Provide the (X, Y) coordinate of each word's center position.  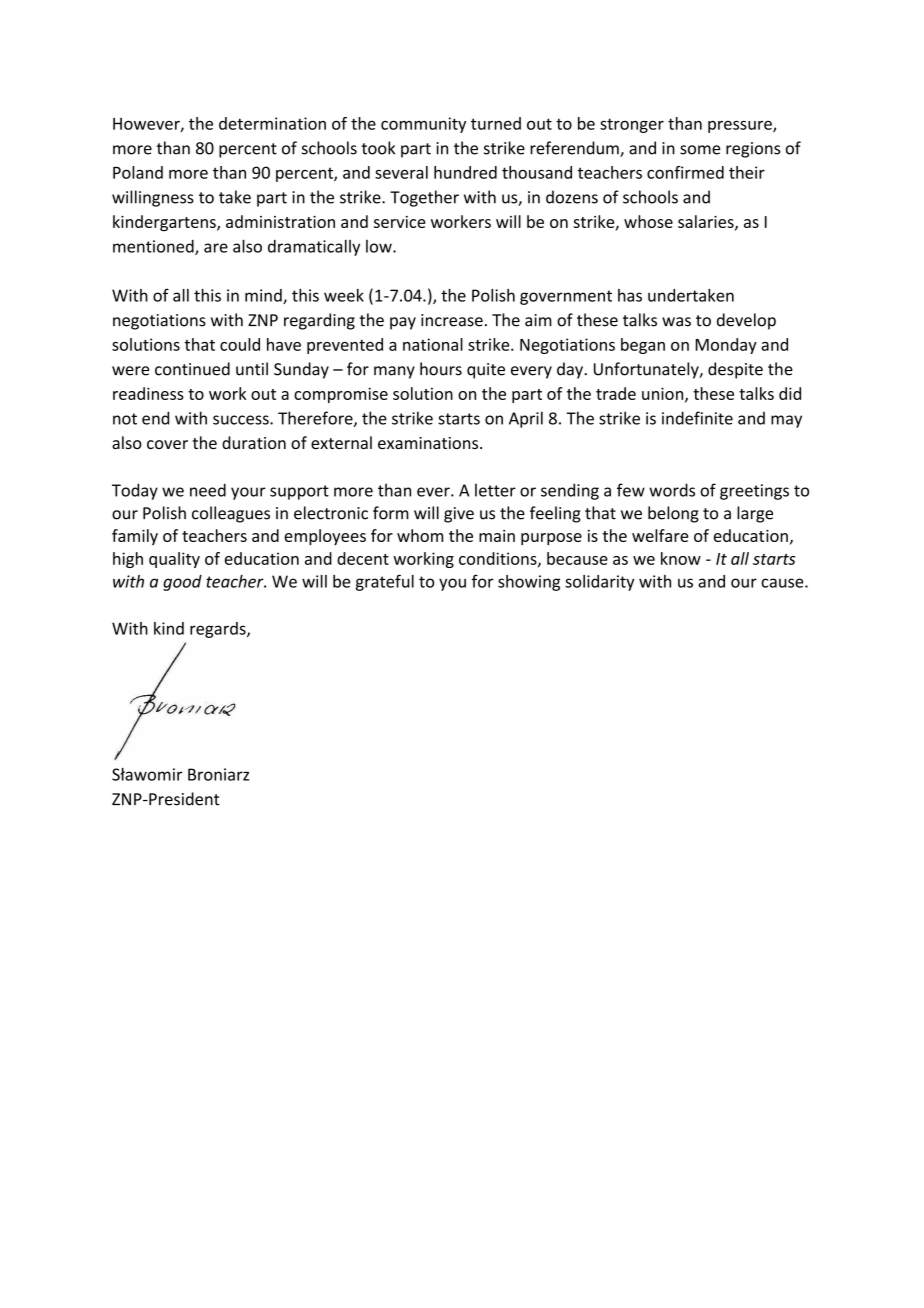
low (380, 246)
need (208, 490)
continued (192, 369)
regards (219, 630)
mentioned (154, 247)
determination (272, 123)
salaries (707, 222)
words (672, 490)
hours (441, 369)
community (423, 125)
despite (735, 370)
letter (495, 490)
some (700, 150)
